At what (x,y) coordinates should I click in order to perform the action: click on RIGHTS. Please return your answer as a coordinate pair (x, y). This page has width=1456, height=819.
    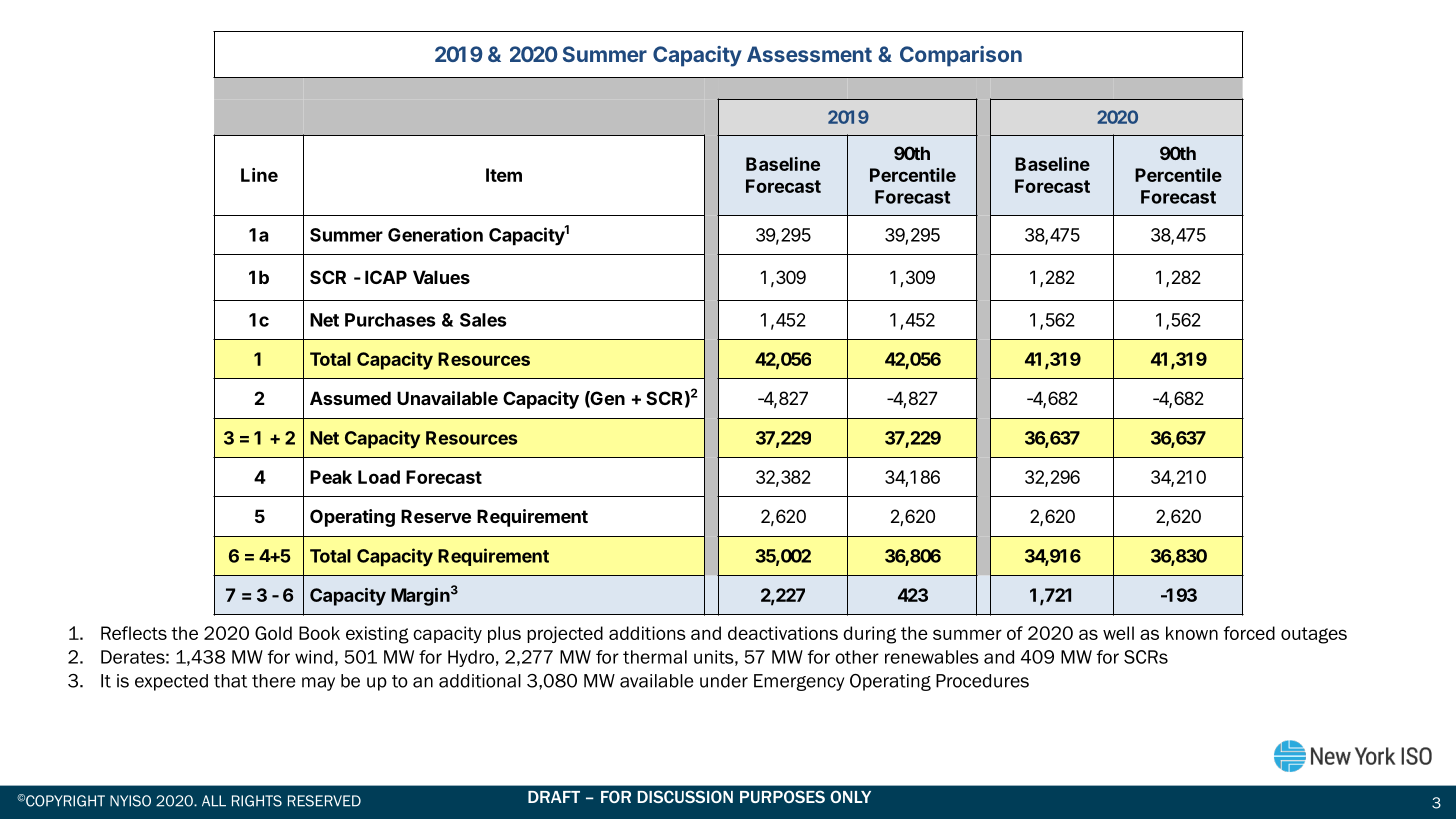
    Looking at the image, I should click on (257, 801).
